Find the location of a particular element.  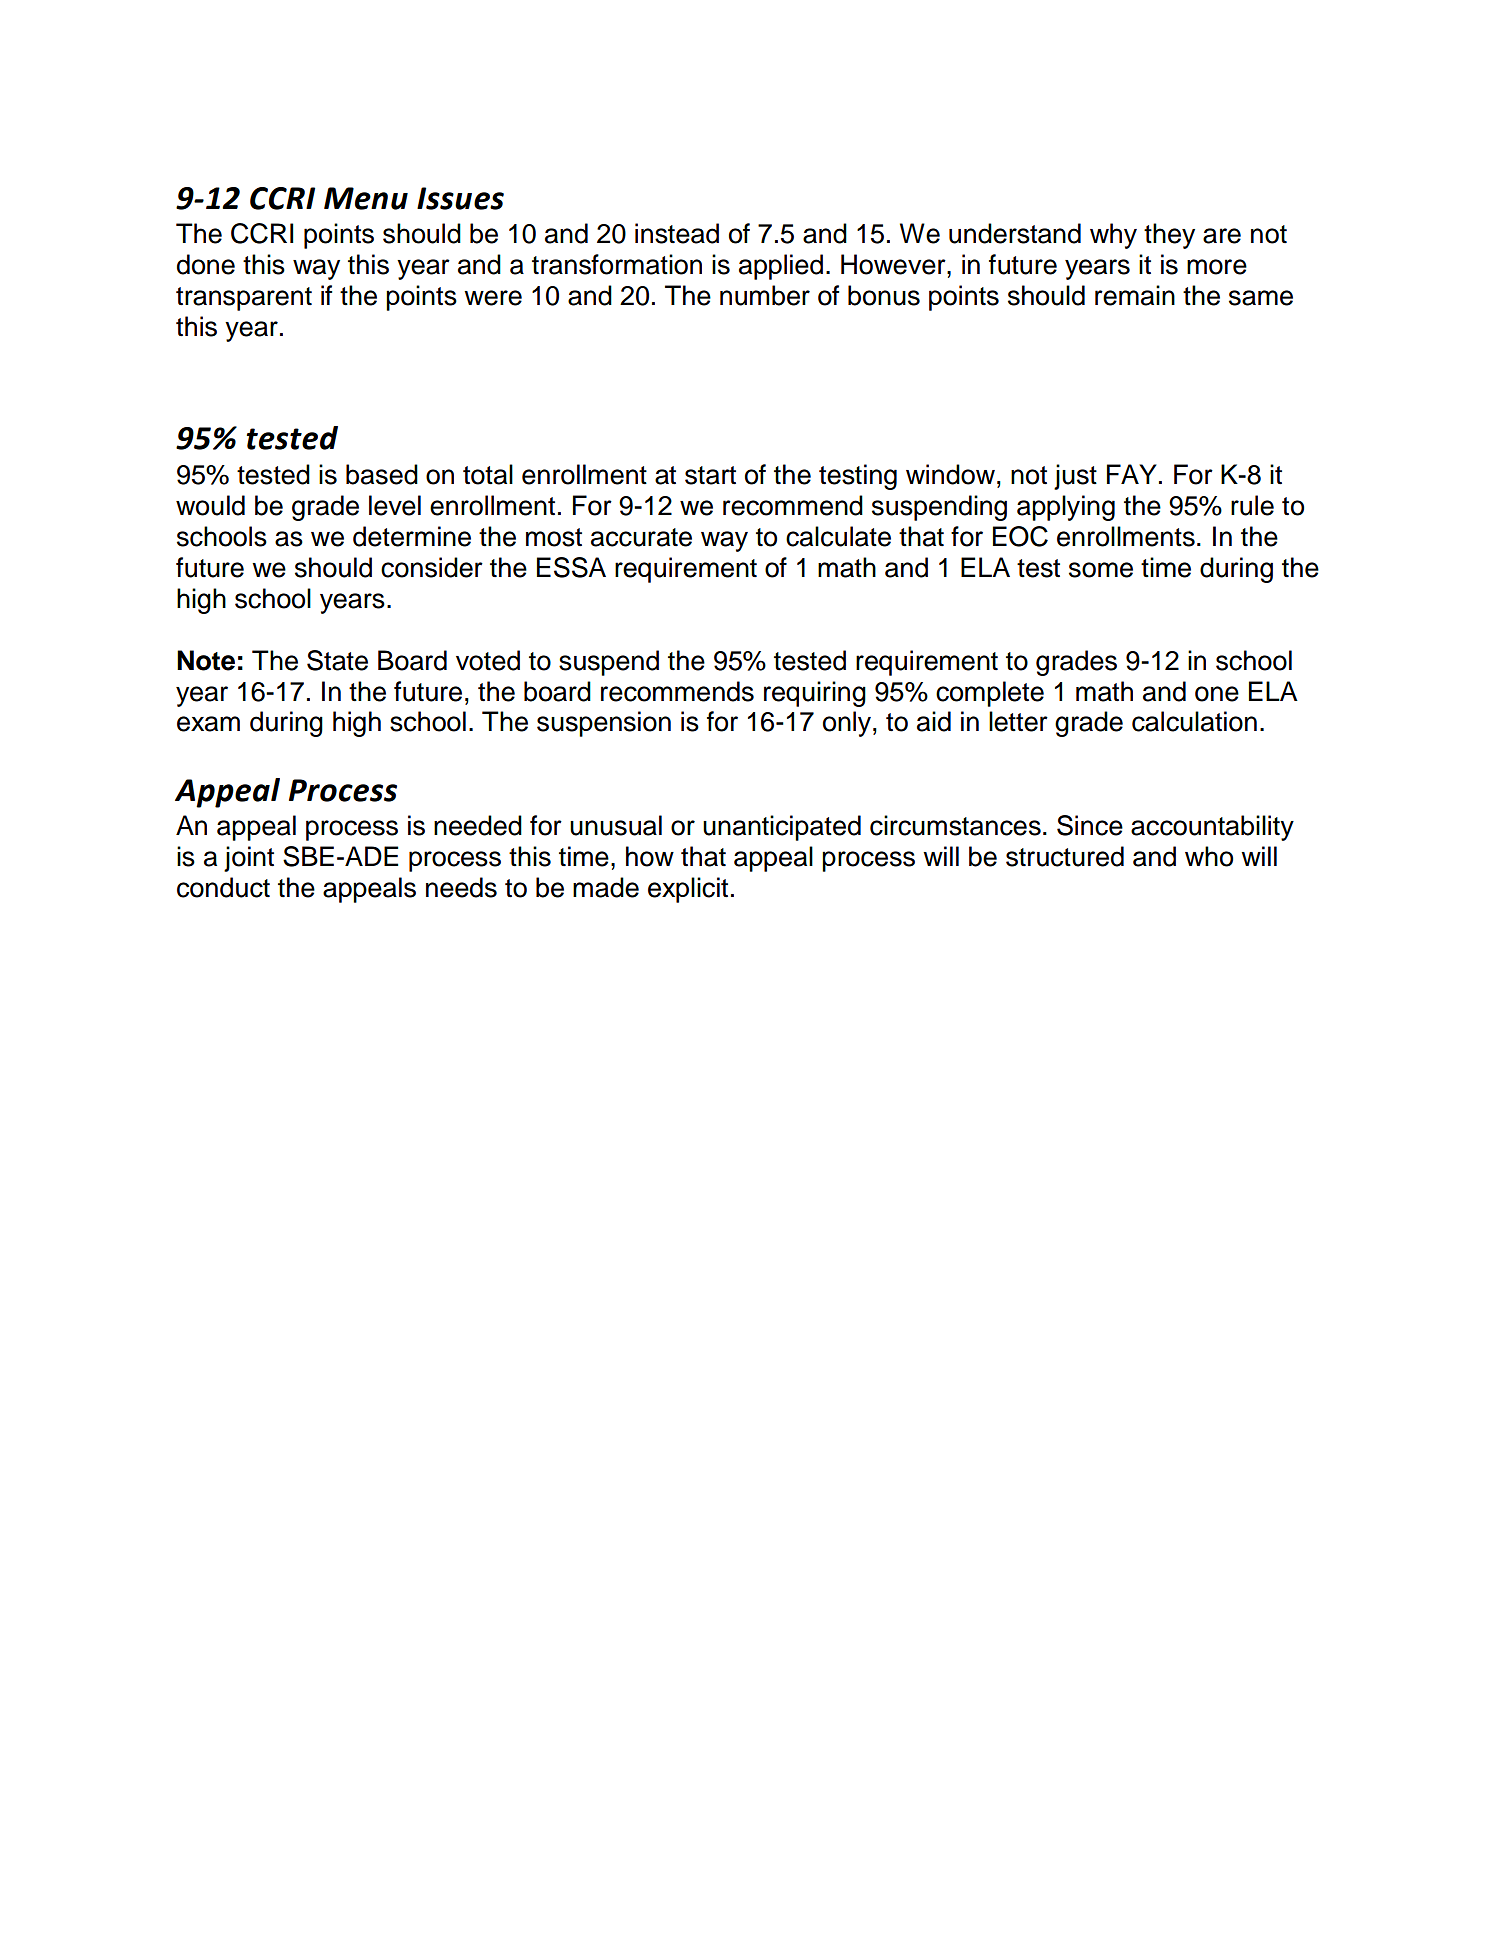

Menu is located at coordinates (366, 198).
